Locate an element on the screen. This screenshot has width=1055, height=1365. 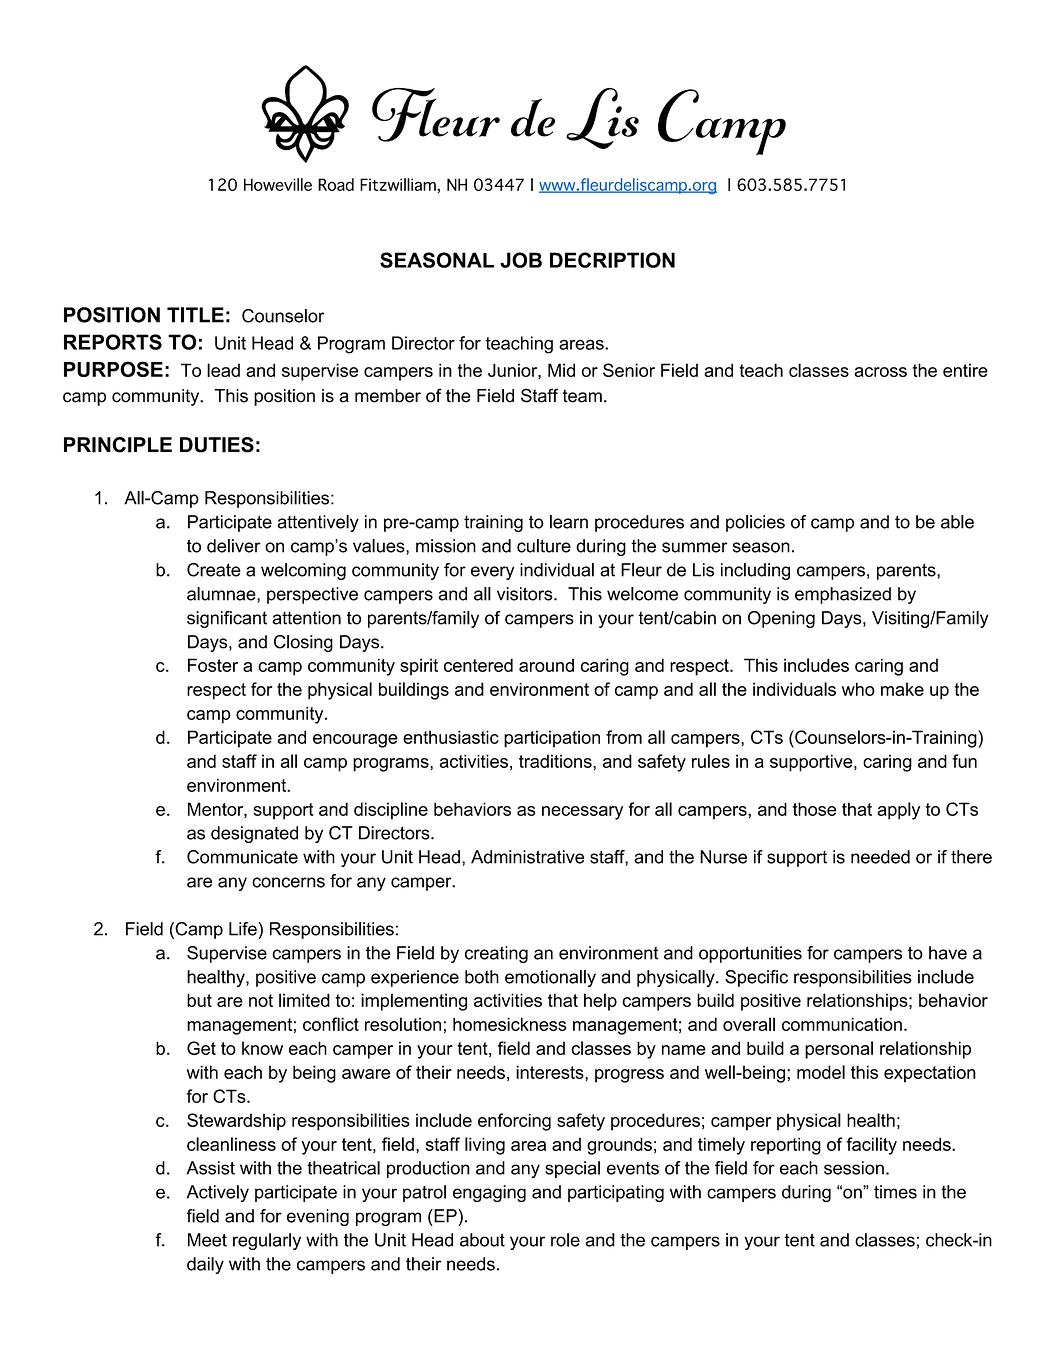
JOB is located at coordinates (521, 260).
